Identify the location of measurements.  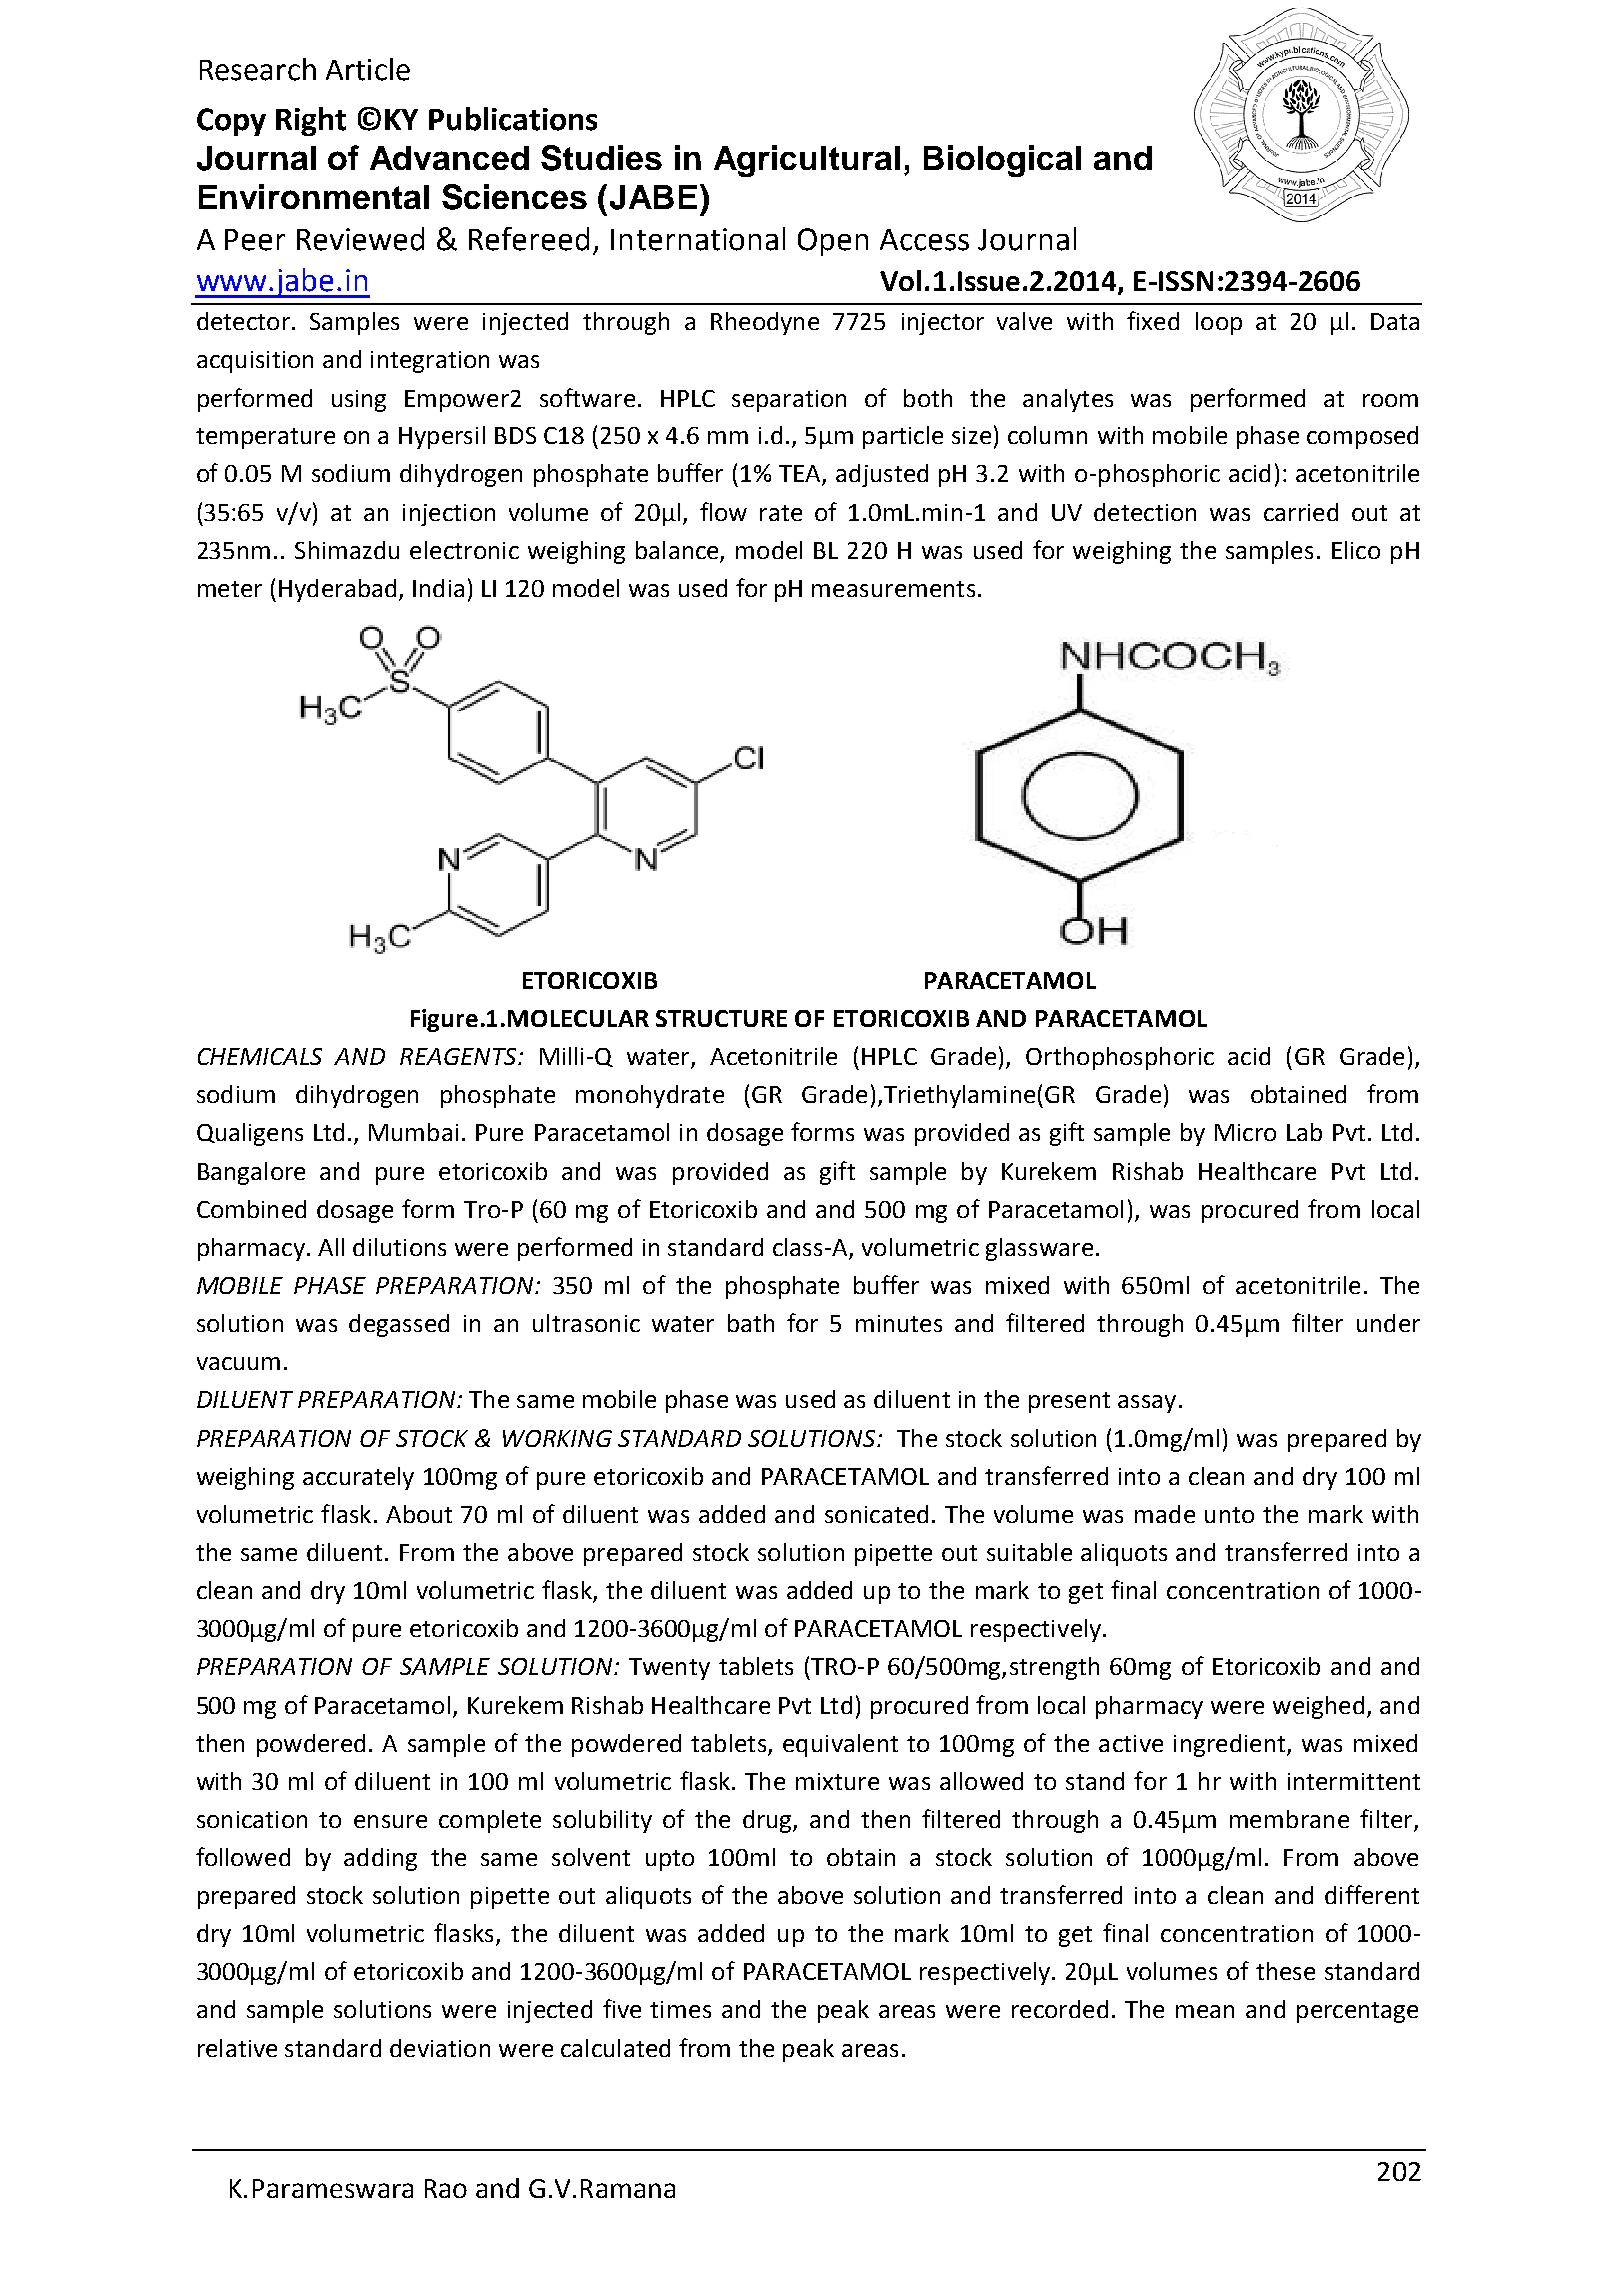
(893, 589).
